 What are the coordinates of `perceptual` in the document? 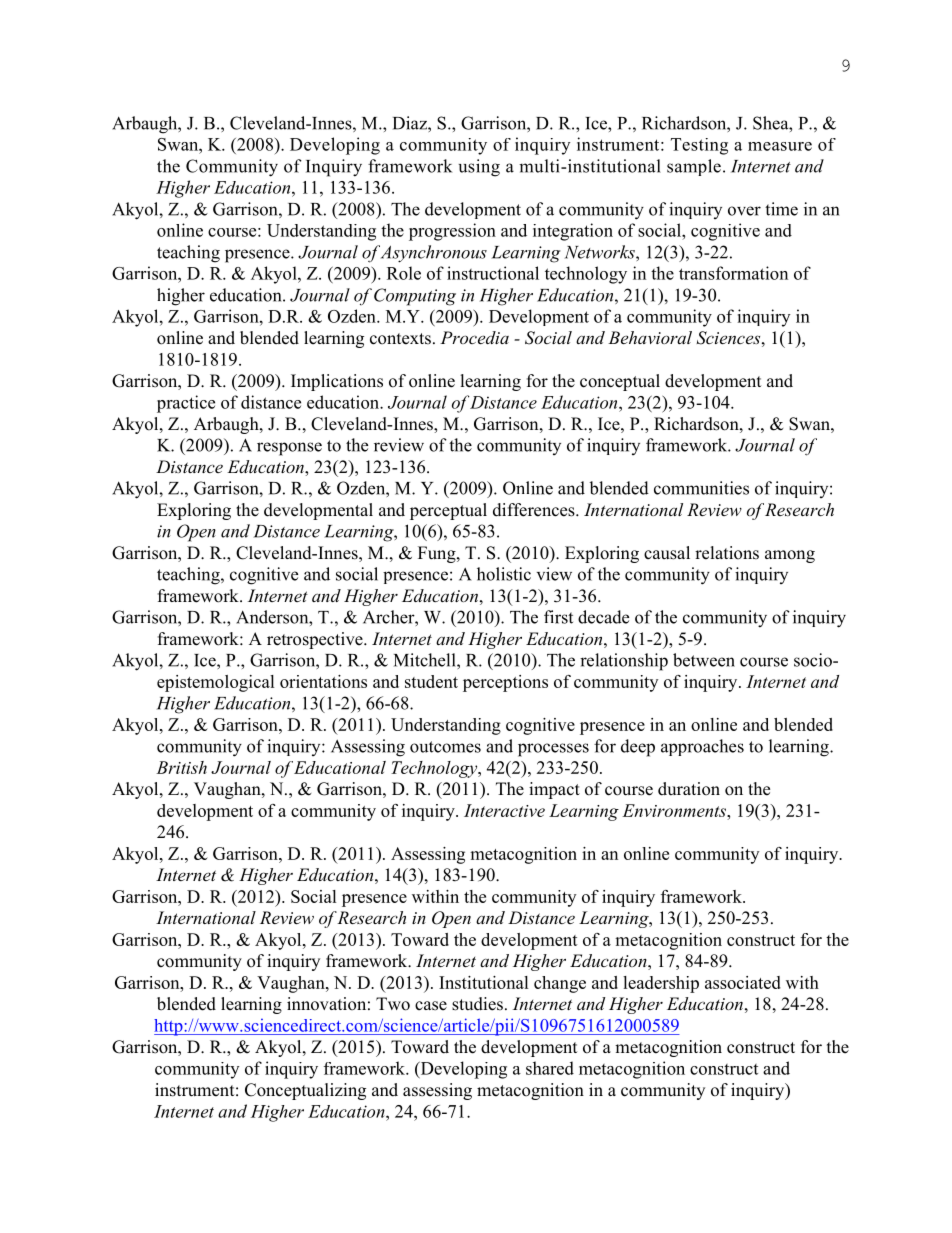 It's located at (448, 511).
